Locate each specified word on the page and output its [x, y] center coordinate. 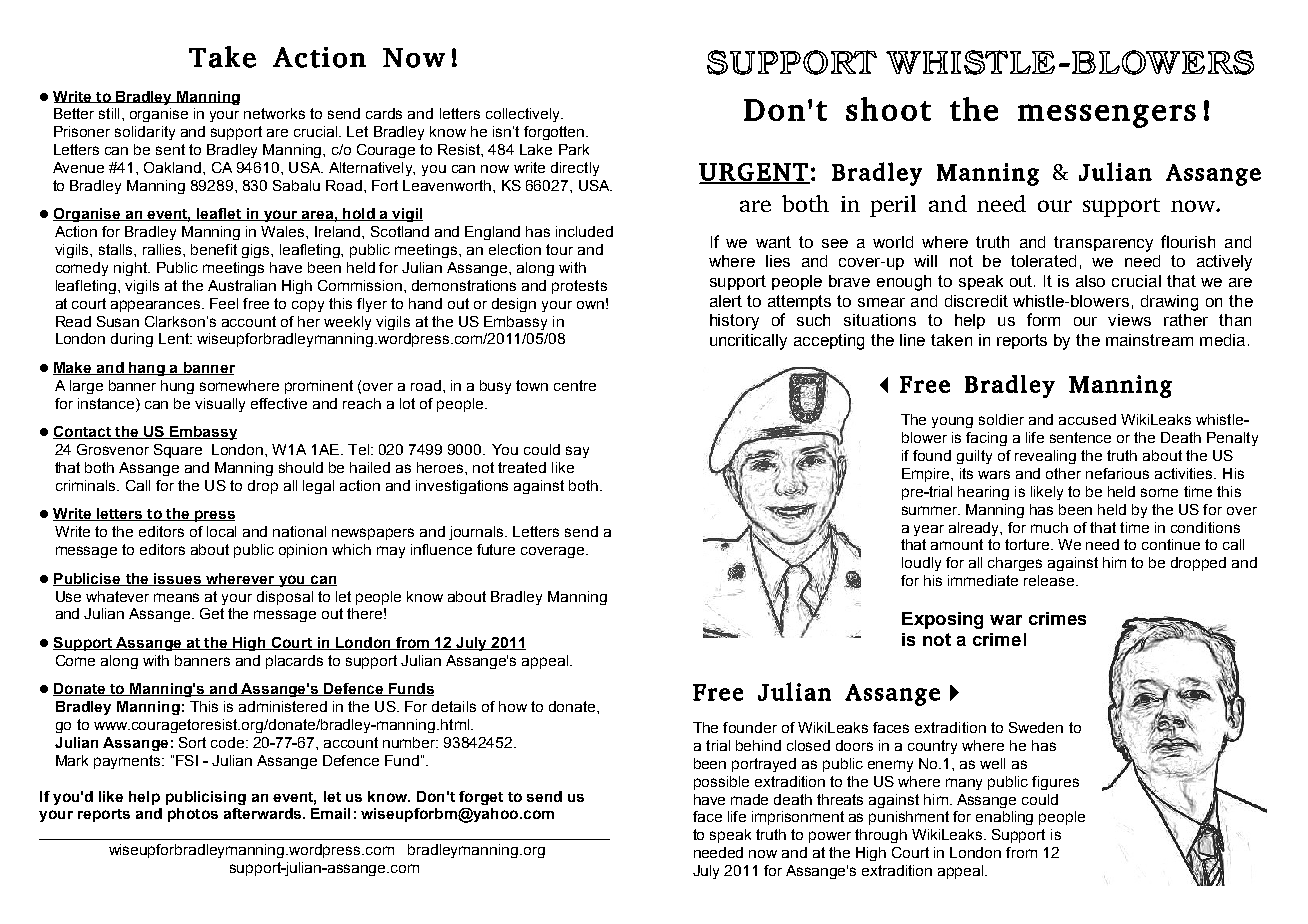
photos [193, 815]
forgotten [555, 133]
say [577, 452]
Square [178, 451]
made [749, 799]
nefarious [1117, 473]
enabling [1004, 818]
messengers [1107, 116]
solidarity [145, 133]
